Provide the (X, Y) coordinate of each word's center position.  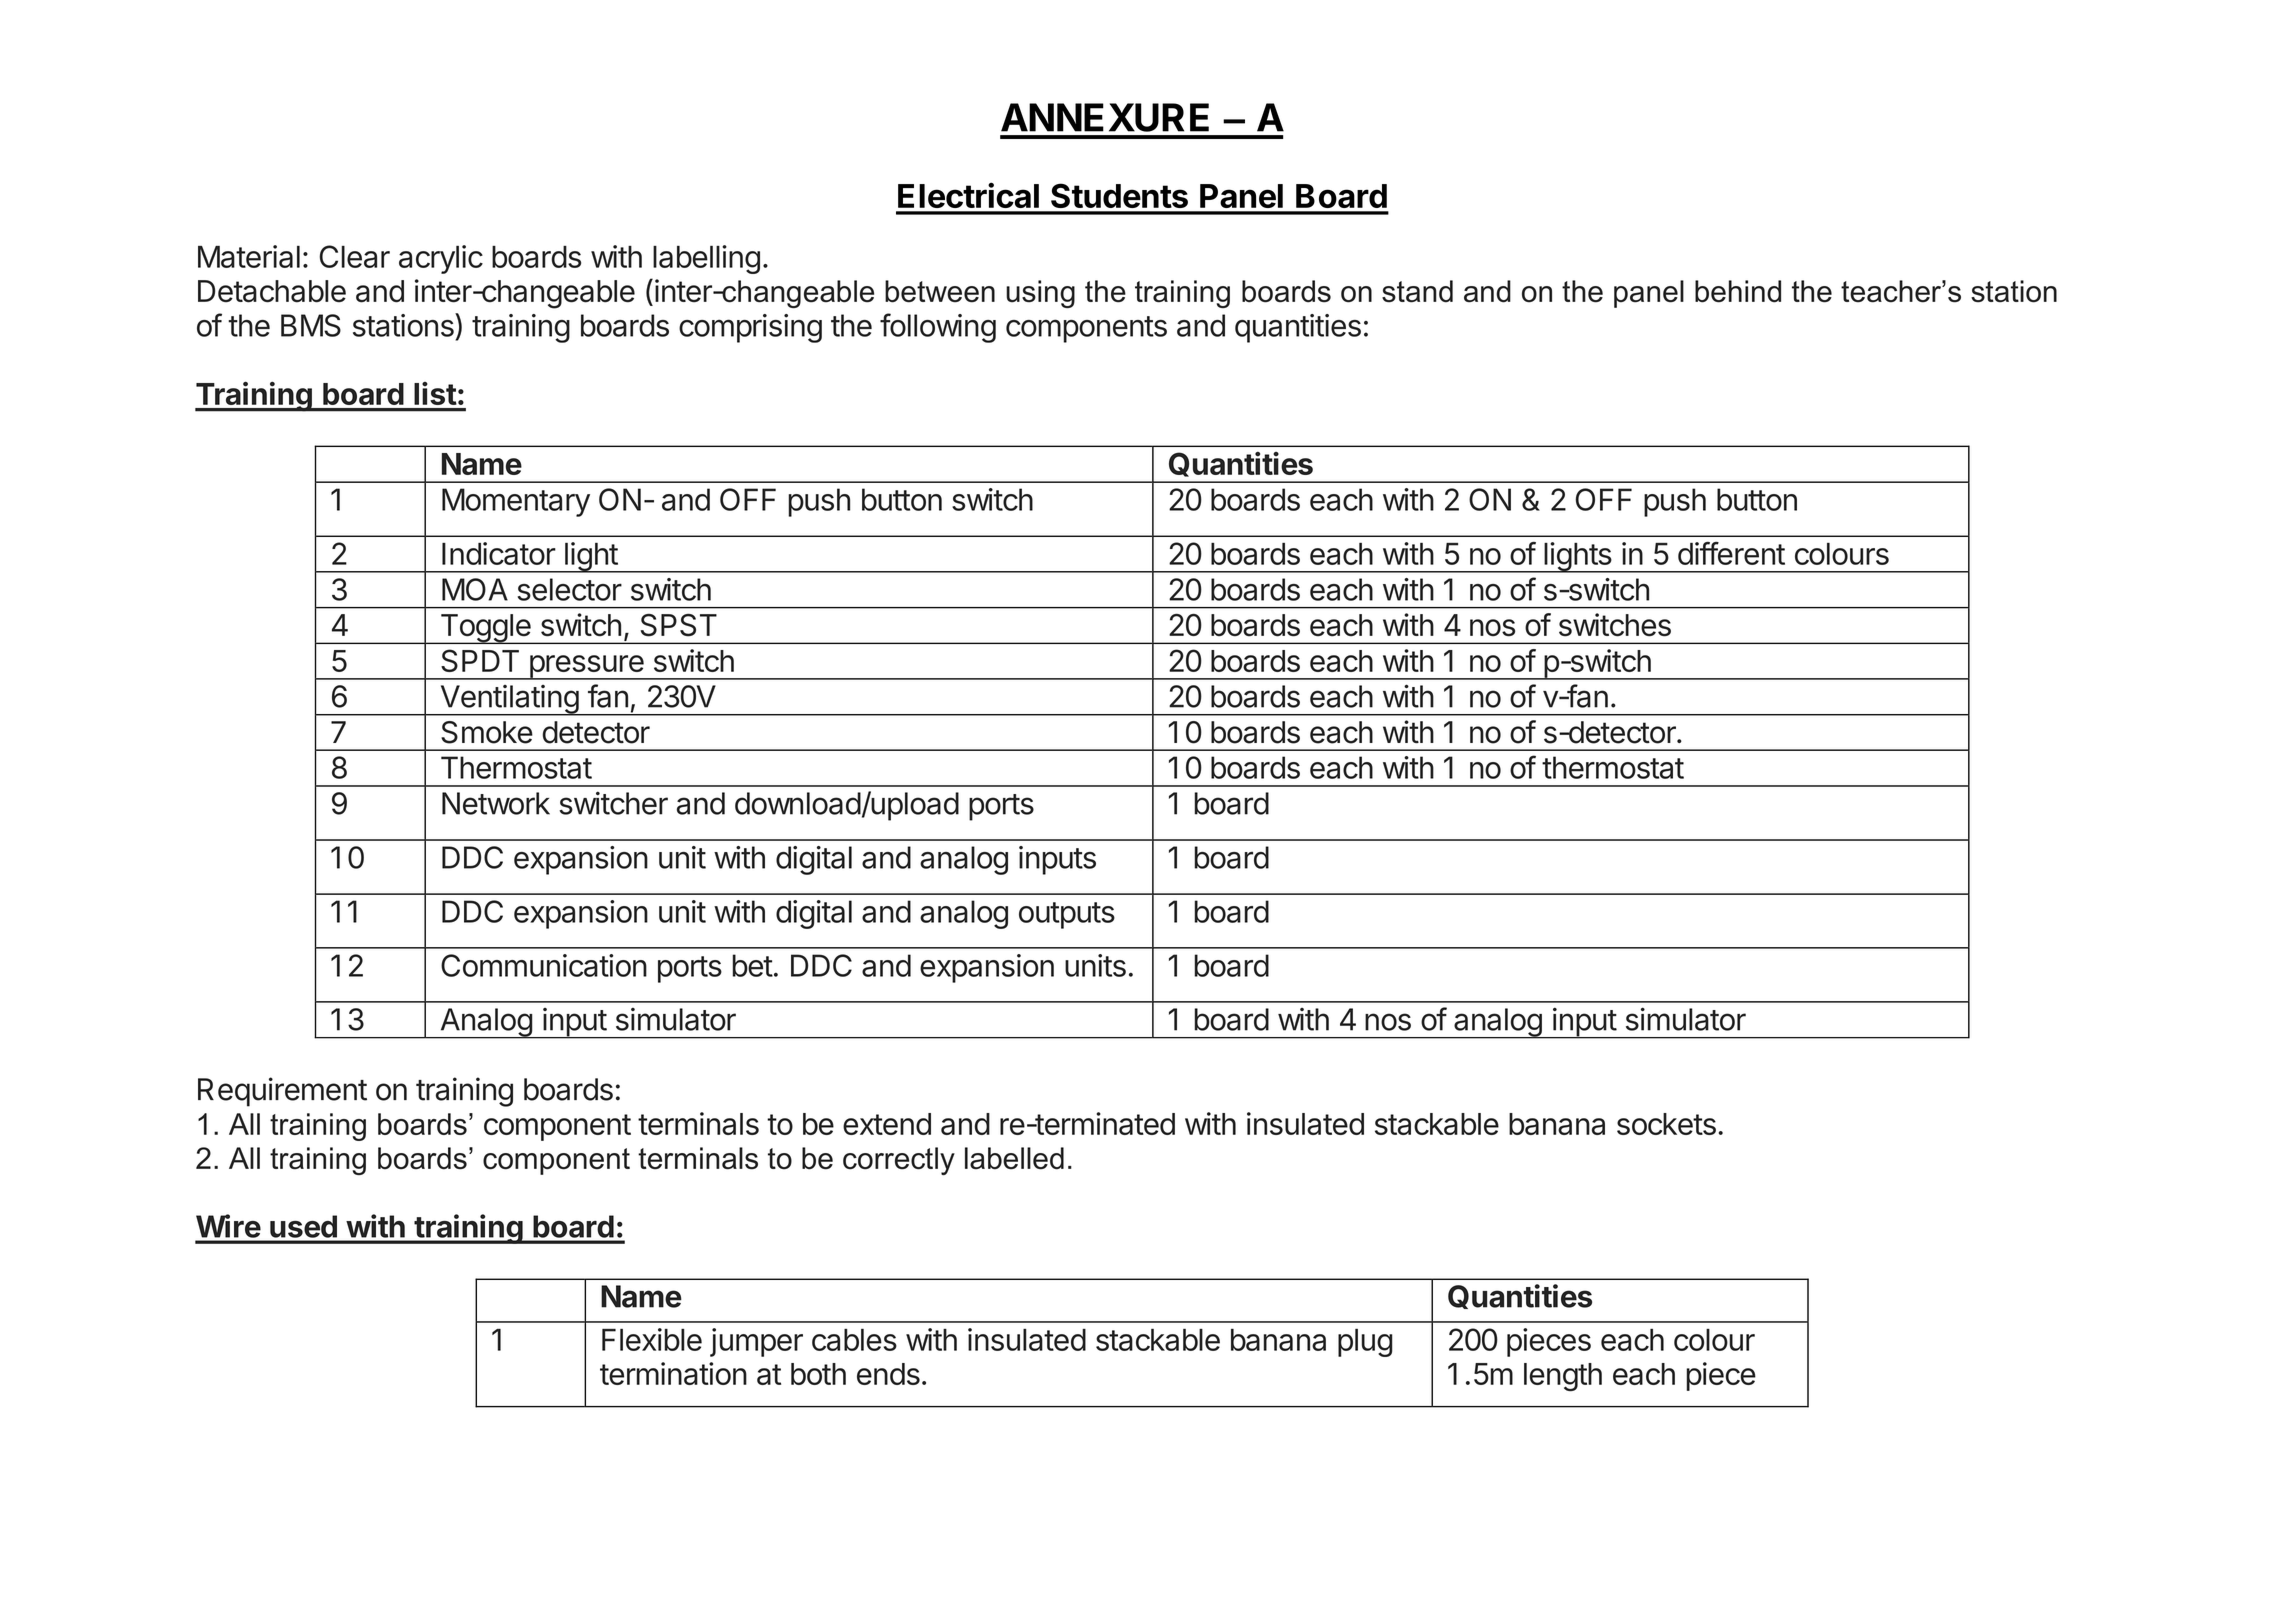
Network (496, 803)
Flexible (652, 1339)
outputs (1067, 915)
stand (1417, 291)
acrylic (441, 259)
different (1731, 553)
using (1040, 294)
